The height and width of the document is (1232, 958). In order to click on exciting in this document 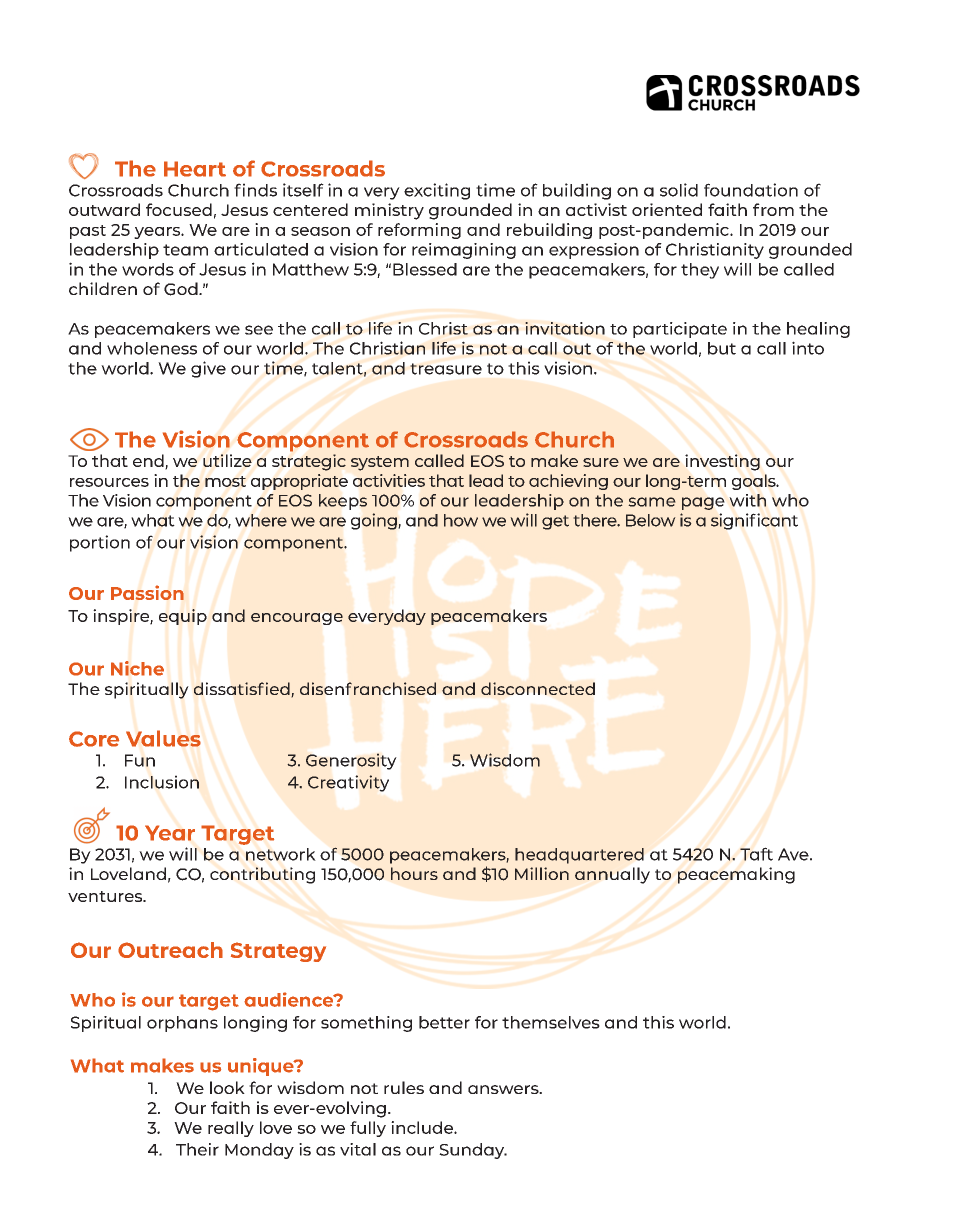, I will do `click(437, 191)`.
